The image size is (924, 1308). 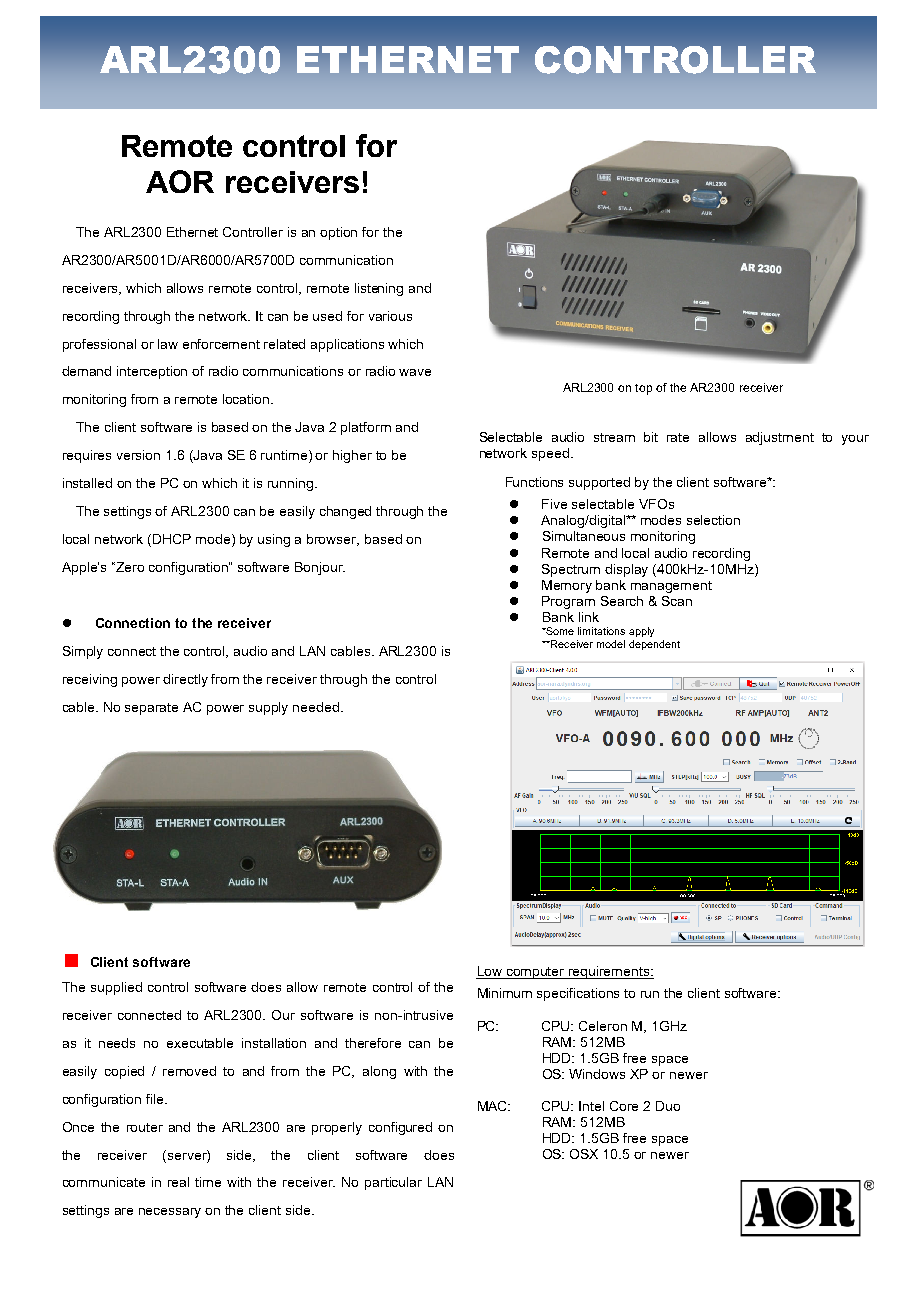 I want to click on top, so click(x=643, y=389).
